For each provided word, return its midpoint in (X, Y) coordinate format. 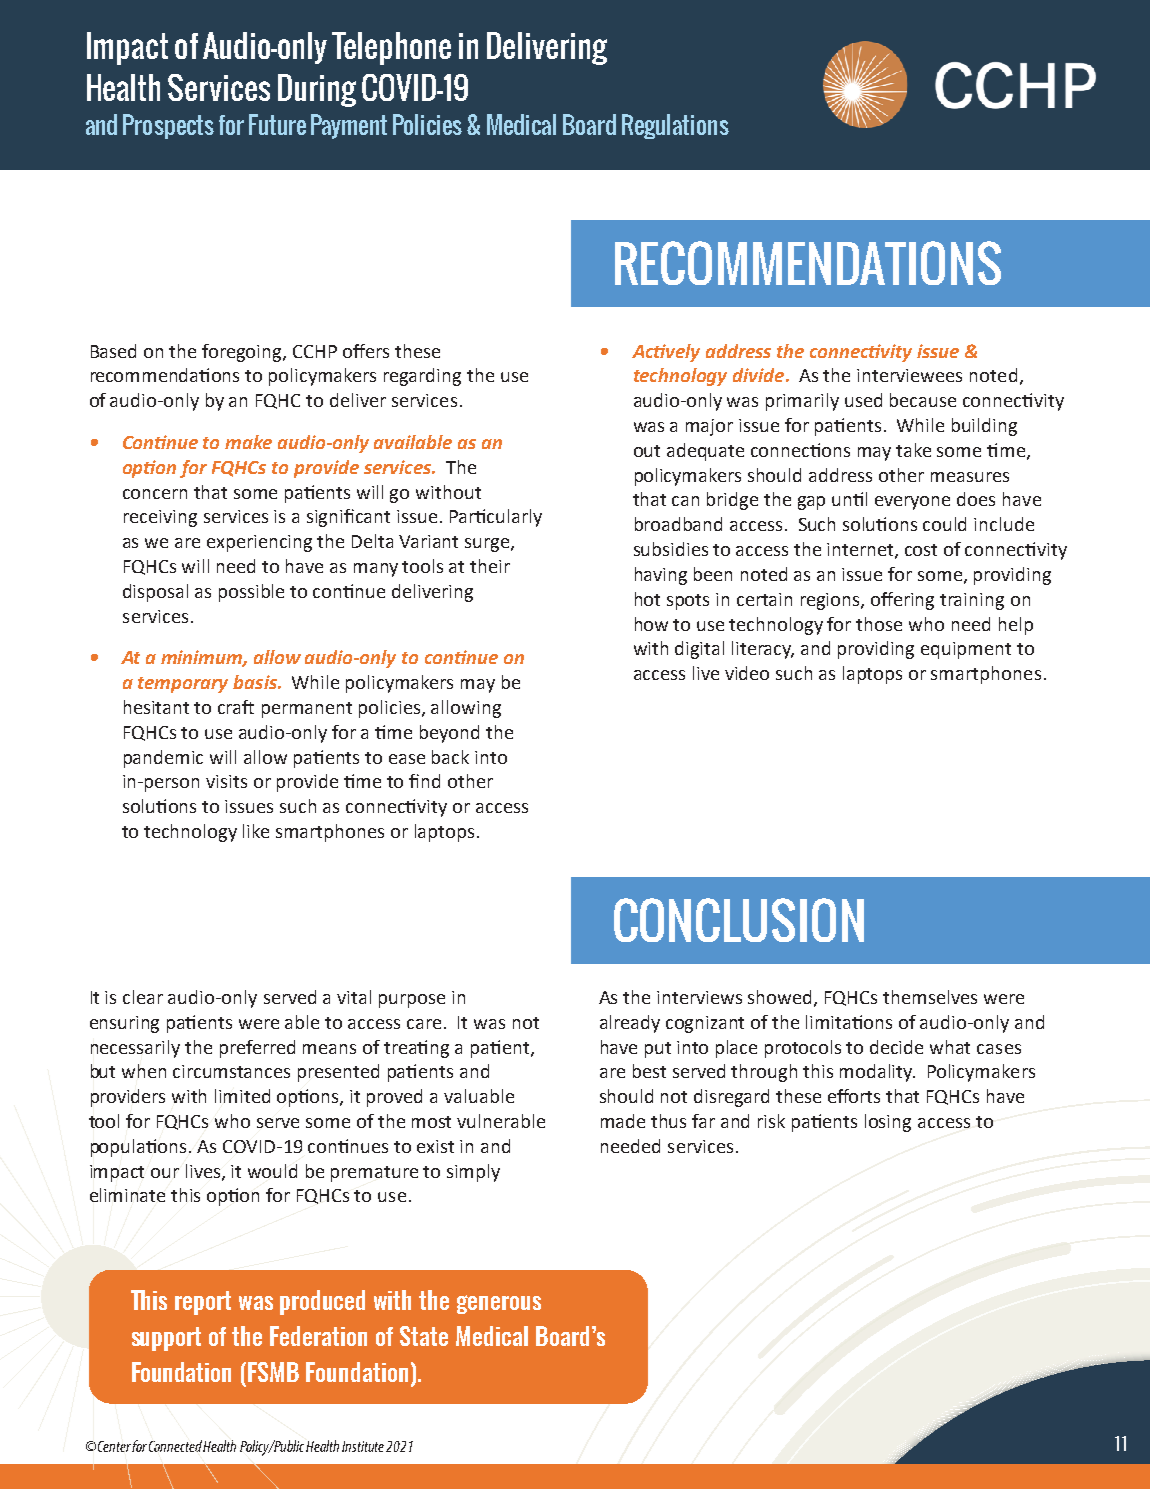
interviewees (909, 375)
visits (226, 781)
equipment (966, 650)
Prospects (168, 126)
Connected (176, 1446)
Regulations (675, 126)
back (450, 757)
